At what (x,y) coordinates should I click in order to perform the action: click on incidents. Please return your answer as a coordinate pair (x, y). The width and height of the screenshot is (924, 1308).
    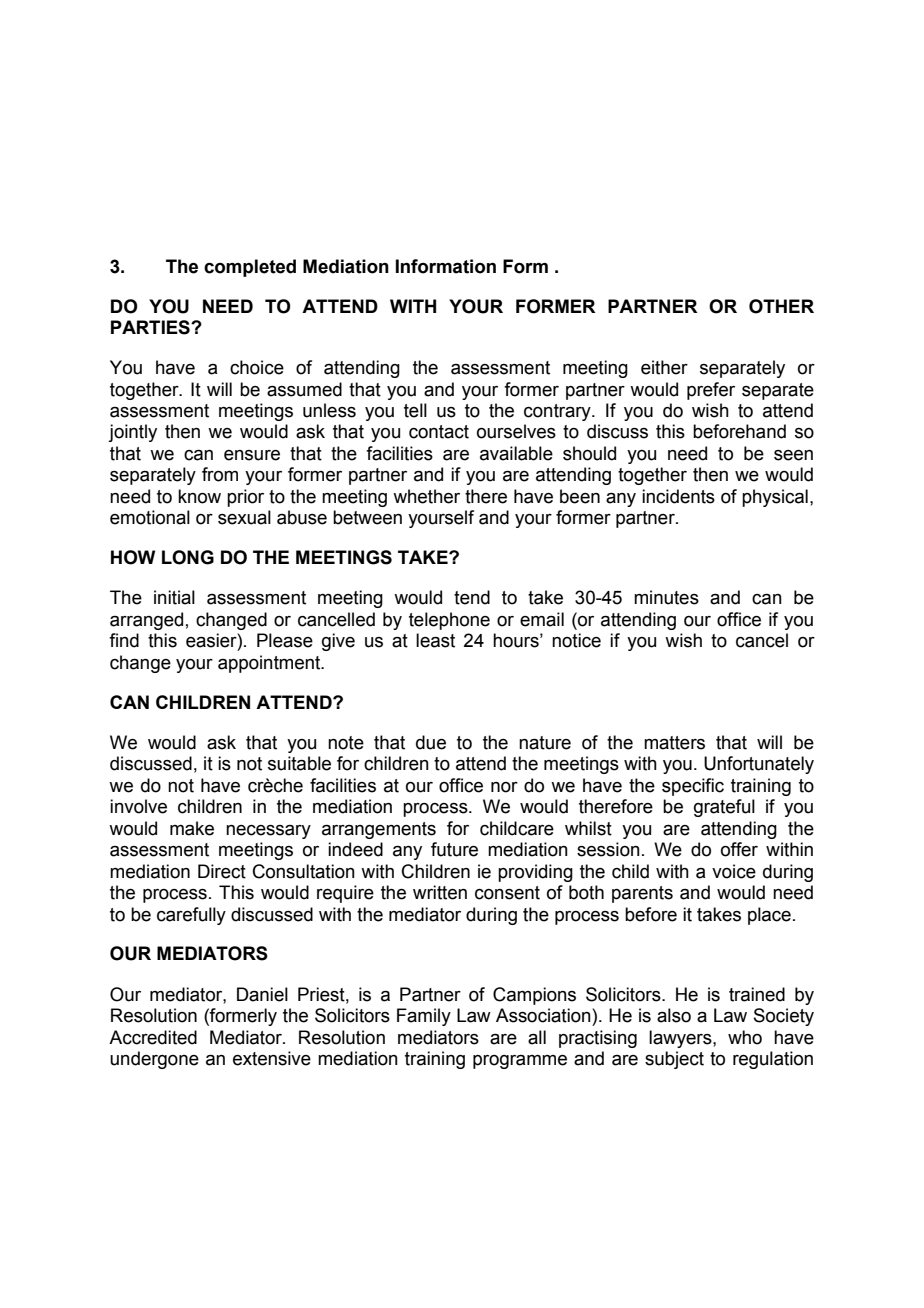
    Looking at the image, I should click on (678, 496).
